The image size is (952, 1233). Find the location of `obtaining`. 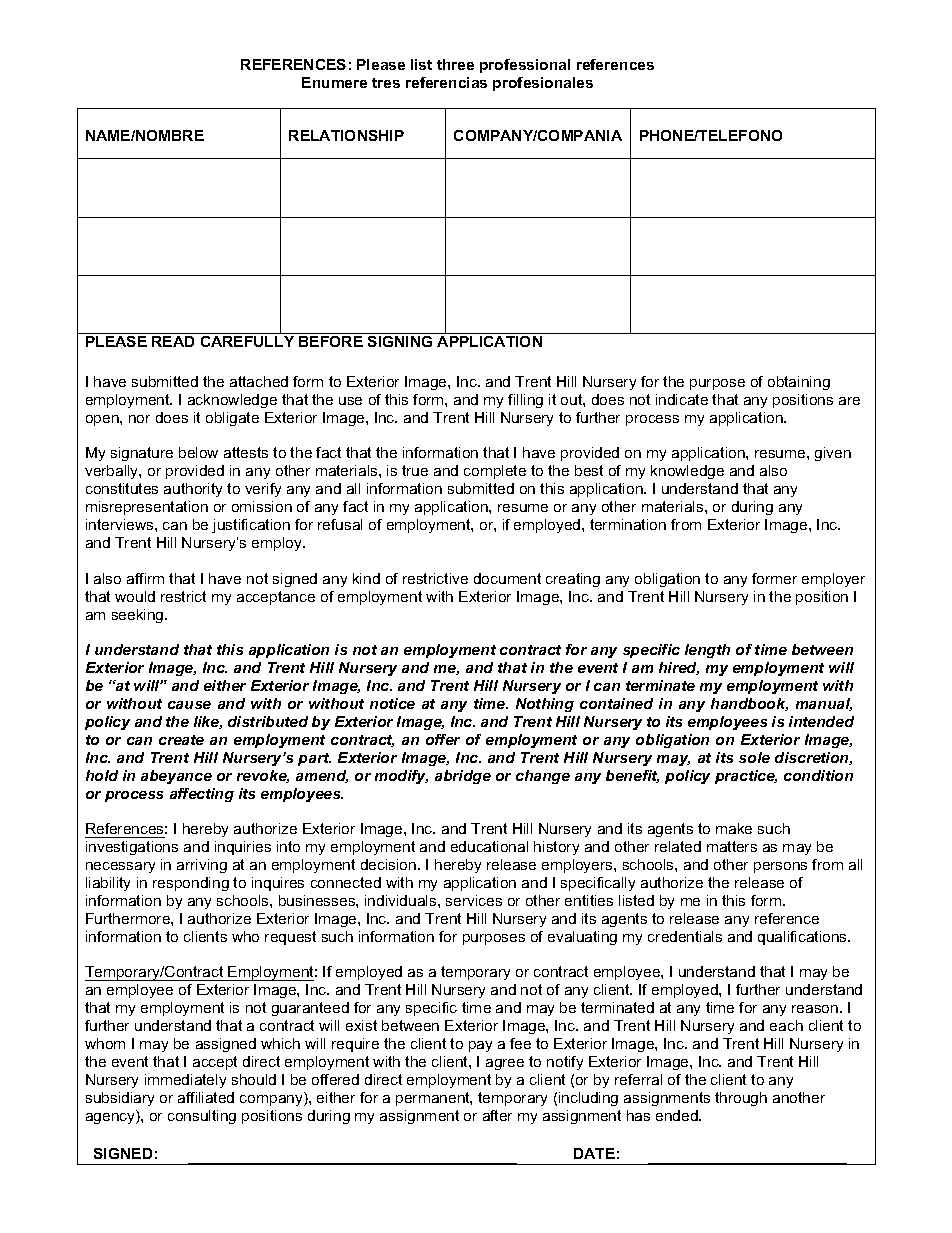

obtaining is located at coordinates (799, 383).
